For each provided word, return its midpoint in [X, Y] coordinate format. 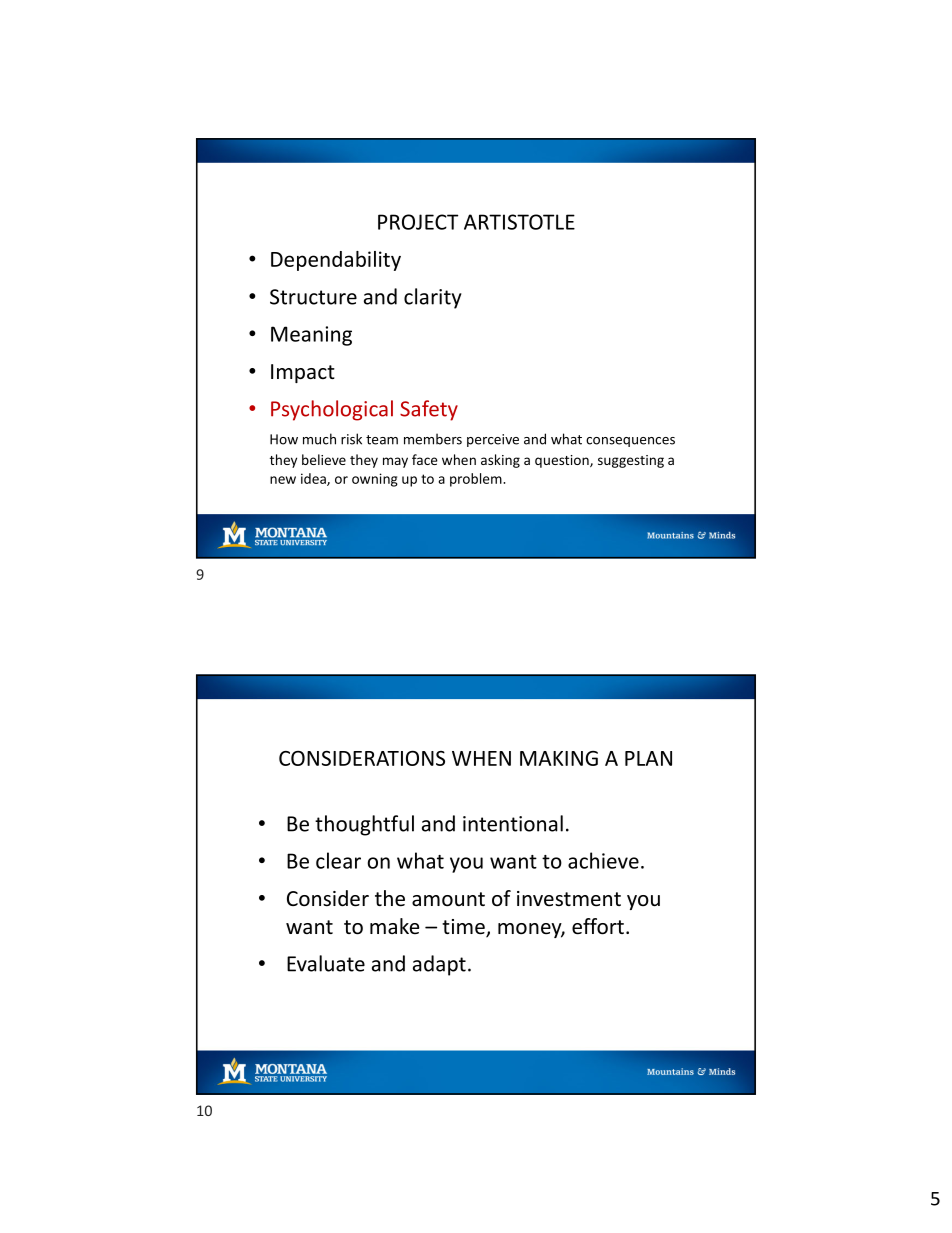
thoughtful [364, 825]
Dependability [336, 261]
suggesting [631, 461]
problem [477, 480]
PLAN [648, 758]
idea [314, 479]
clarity [433, 298]
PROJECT [418, 222]
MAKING [559, 758]
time [464, 928]
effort [598, 926]
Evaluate [326, 963]
